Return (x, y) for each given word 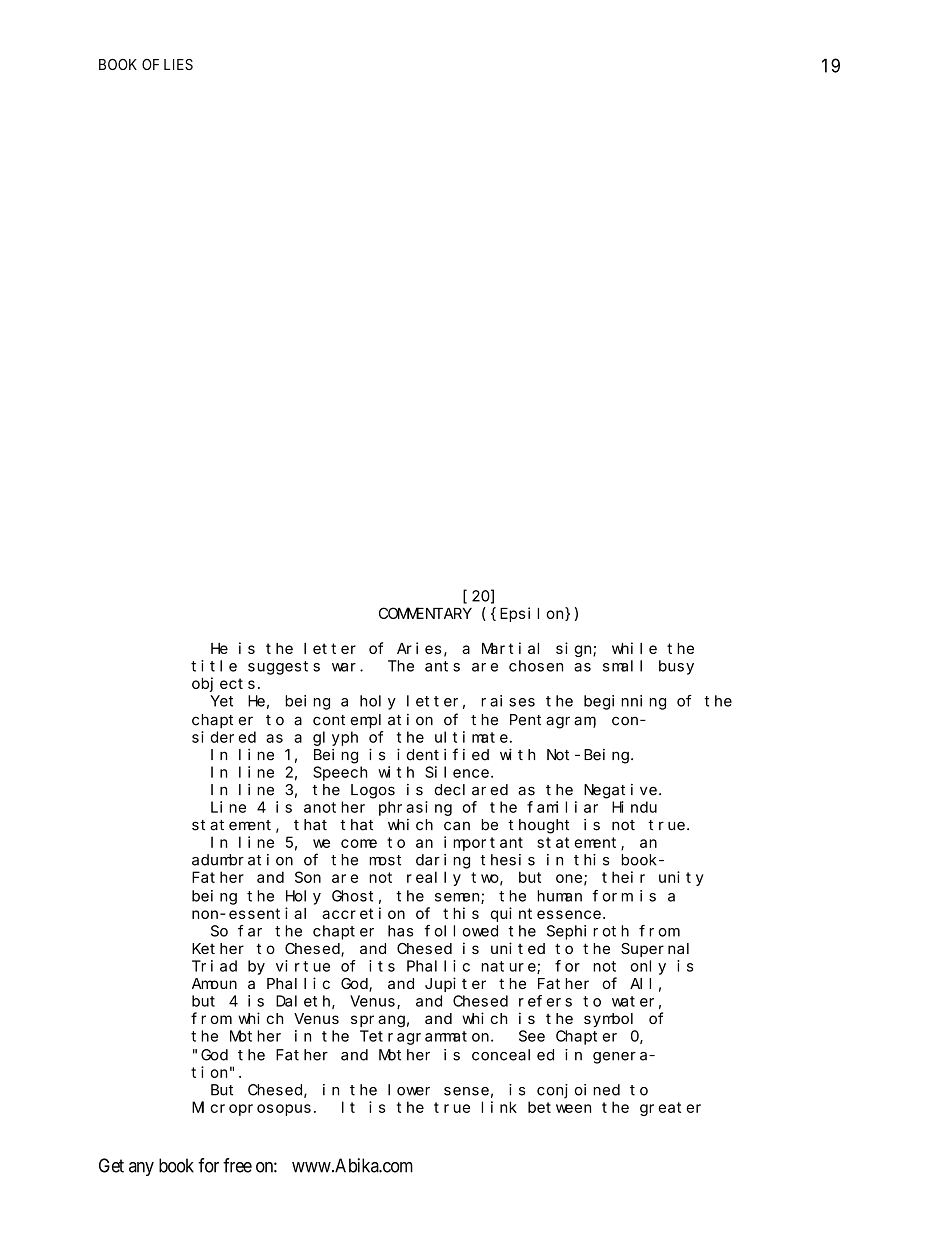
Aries (419, 648)
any (141, 1169)
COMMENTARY (425, 613)
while (634, 648)
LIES (178, 64)
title (214, 666)
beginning (625, 702)
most (385, 860)
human (559, 896)
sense (466, 1091)
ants (442, 666)
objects (223, 684)
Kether (218, 948)
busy (676, 667)
